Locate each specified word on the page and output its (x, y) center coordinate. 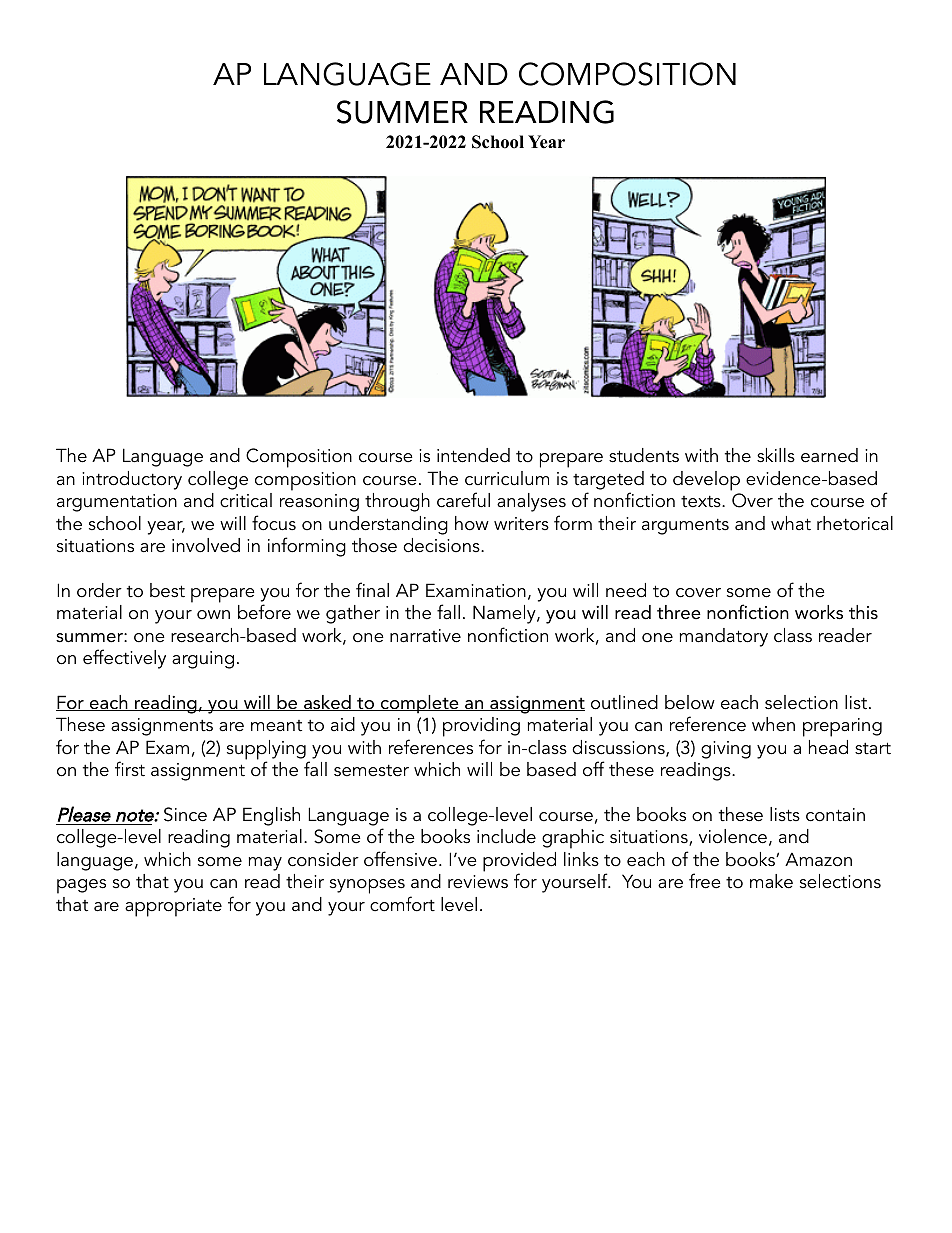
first (130, 768)
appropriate (173, 907)
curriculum (507, 478)
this (863, 612)
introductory (132, 480)
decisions (442, 545)
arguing (203, 660)
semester (371, 770)
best (167, 590)
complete (419, 704)
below (690, 702)
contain (835, 815)
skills (776, 455)
